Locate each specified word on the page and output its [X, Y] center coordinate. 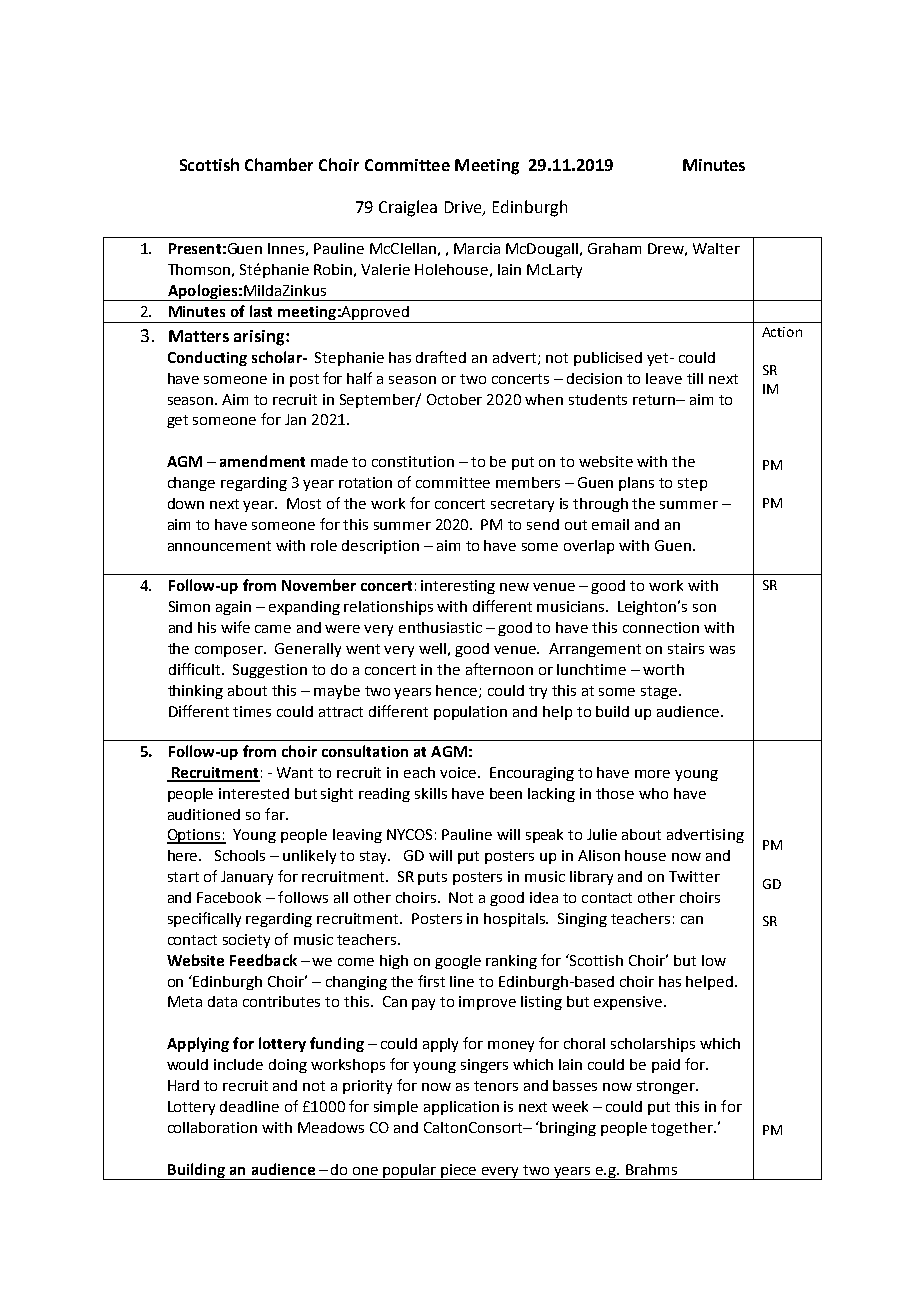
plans [636, 484]
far [276, 814]
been [506, 793]
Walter [716, 248]
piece [459, 1172]
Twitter [694, 876]
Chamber [279, 164]
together [683, 1129]
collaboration [212, 1127]
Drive [464, 208]
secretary [522, 505]
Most [304, 503]
